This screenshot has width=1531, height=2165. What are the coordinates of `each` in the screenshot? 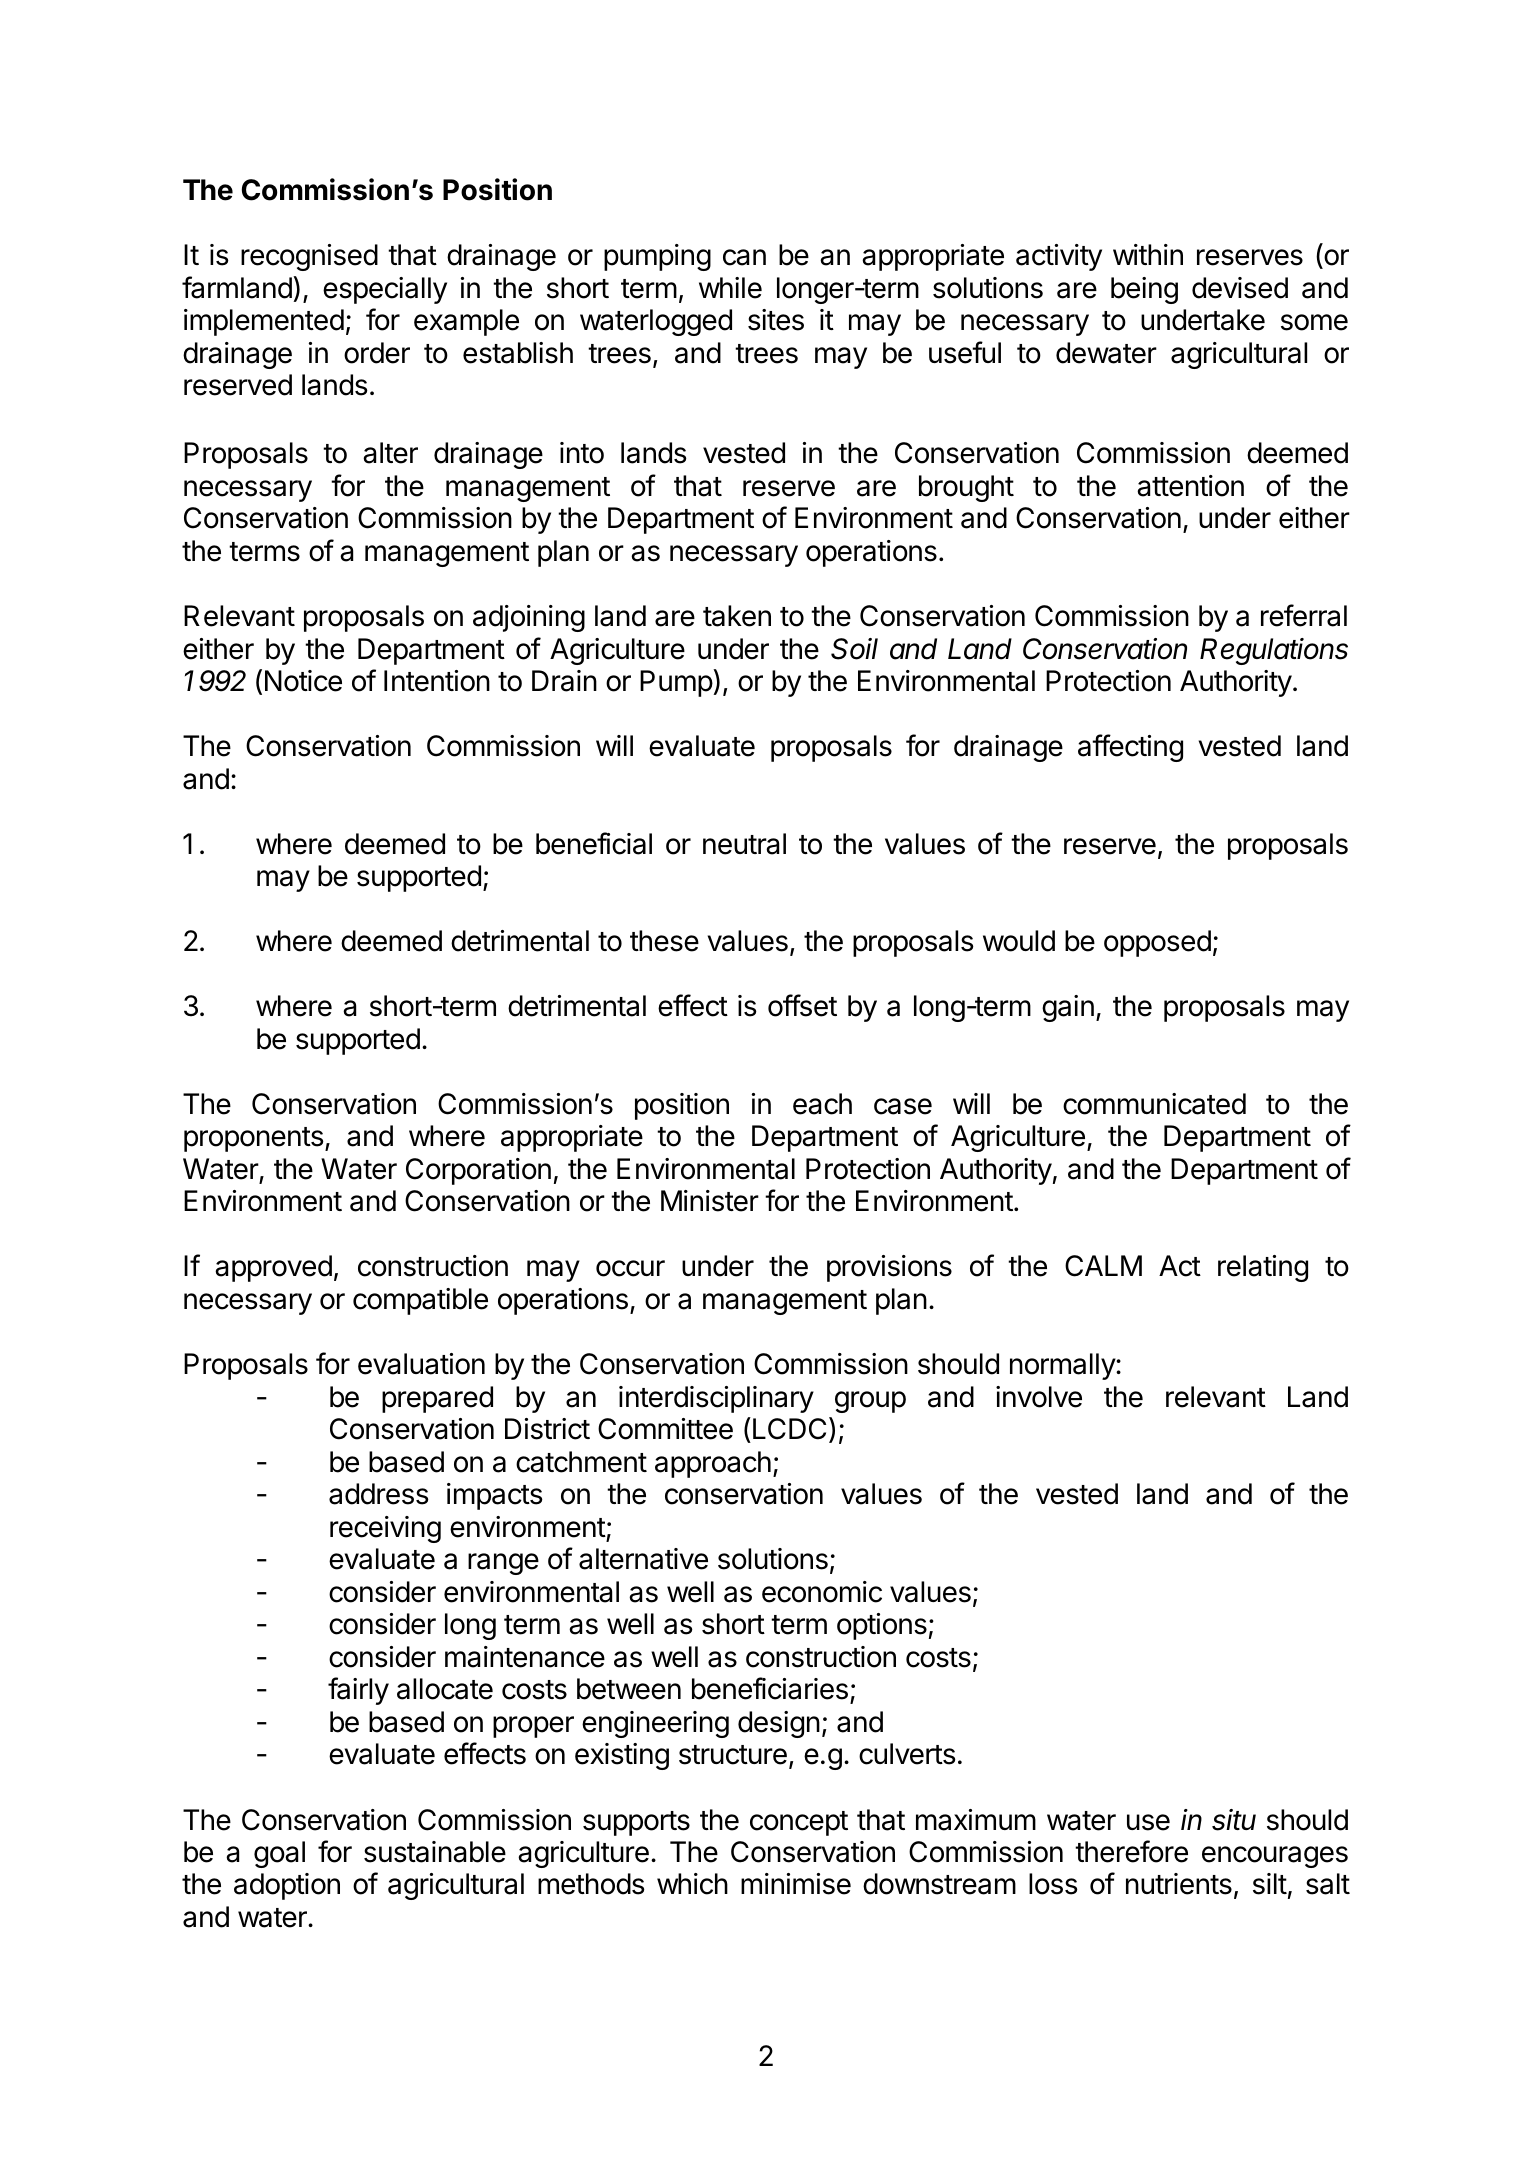 It's located at (822, 1104).
